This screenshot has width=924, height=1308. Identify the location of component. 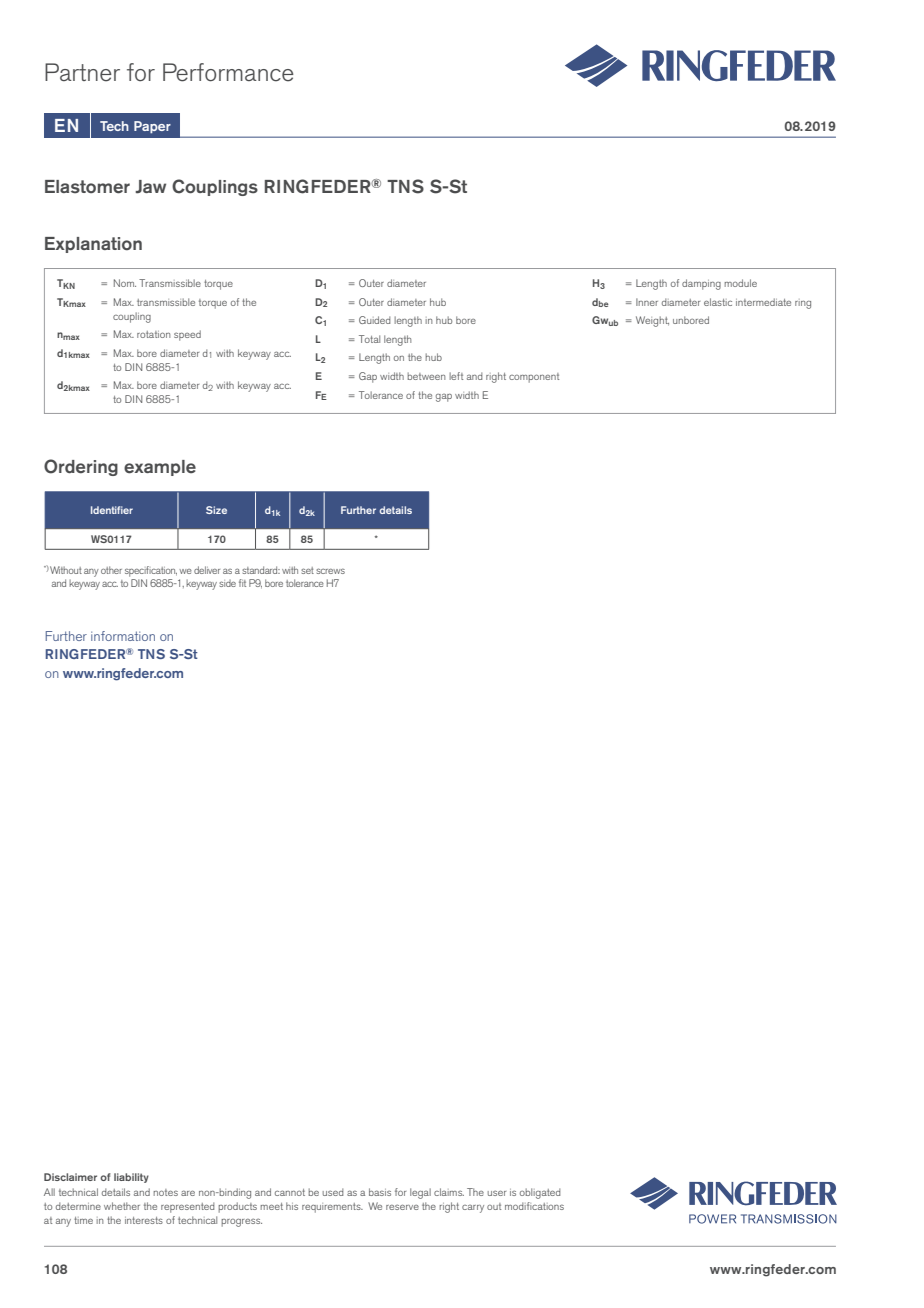
(534, 378).
